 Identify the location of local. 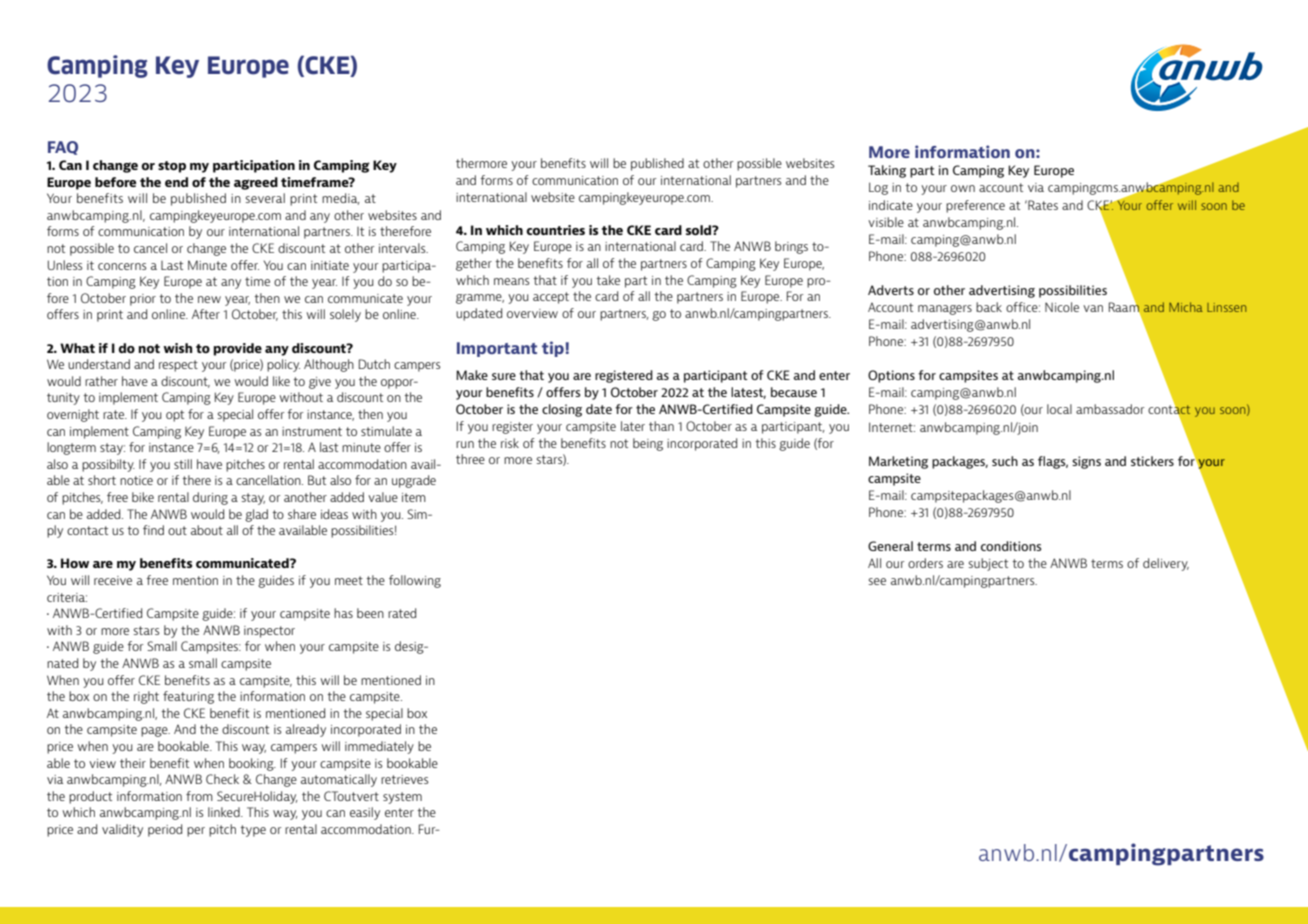
(1059, 409).
